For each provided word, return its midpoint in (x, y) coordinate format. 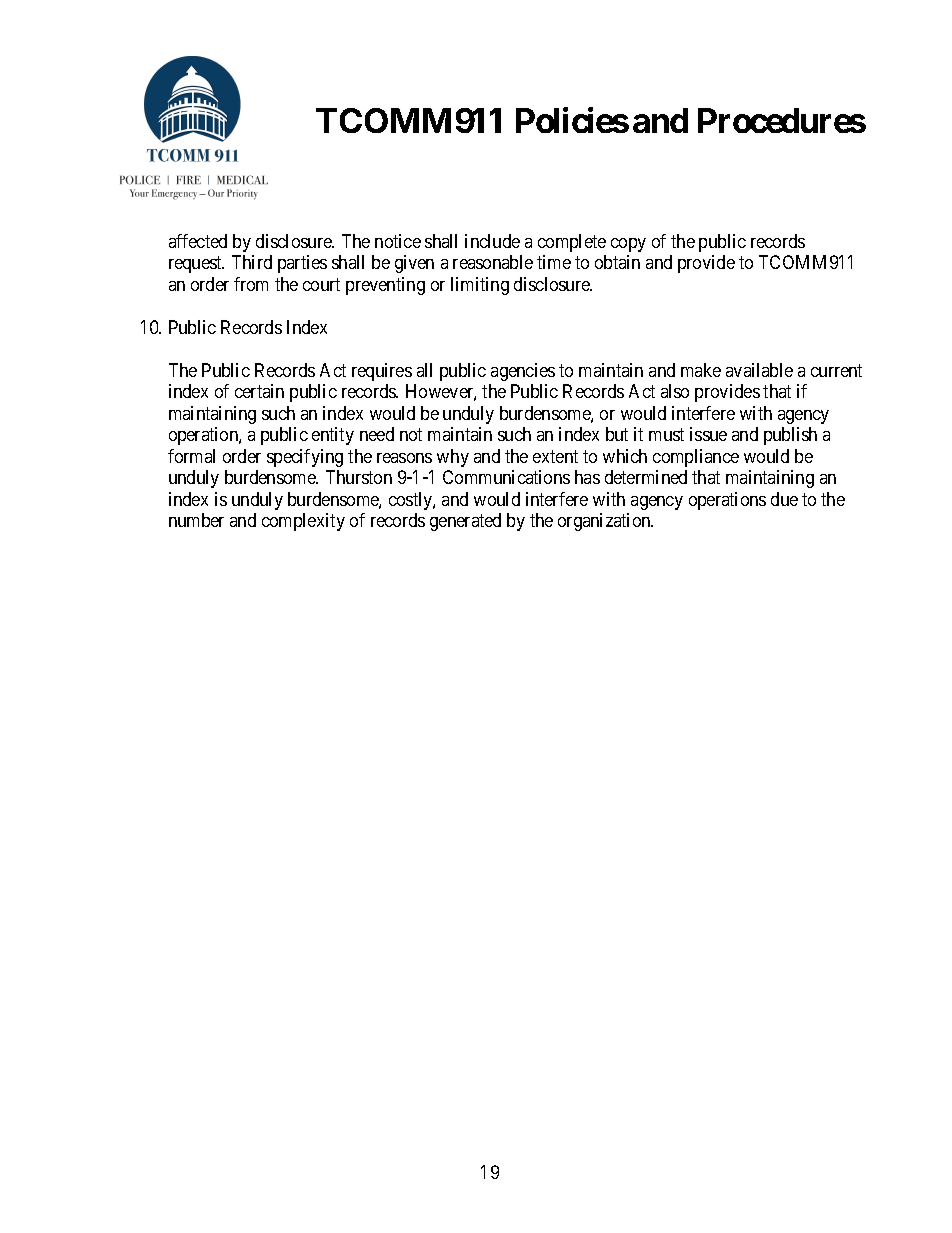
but (617, 434)
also (675, 391)
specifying (305, 458)
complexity (303, 522)
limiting (480, 286)
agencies (523, 372)
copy (628, 245)
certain (259, 391)
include (492, 241)
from (251, 284)
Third (252, 262)
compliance (696, 458)
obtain (617, 262)
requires (382, 372)
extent (555, 456)
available (759, 370)
